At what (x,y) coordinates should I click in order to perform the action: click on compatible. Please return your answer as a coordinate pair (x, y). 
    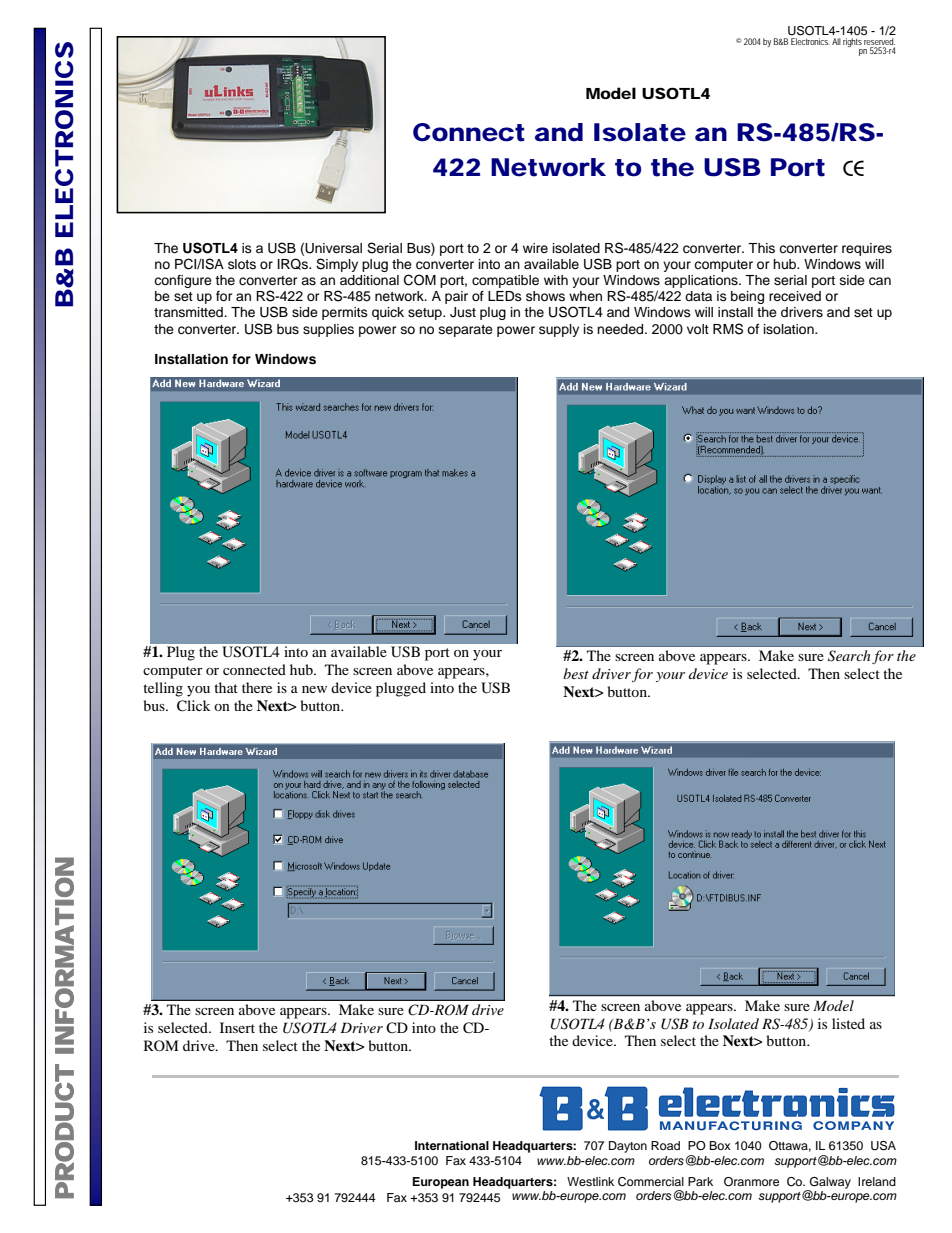
    Looking at the image, I should click on (505, 281).
